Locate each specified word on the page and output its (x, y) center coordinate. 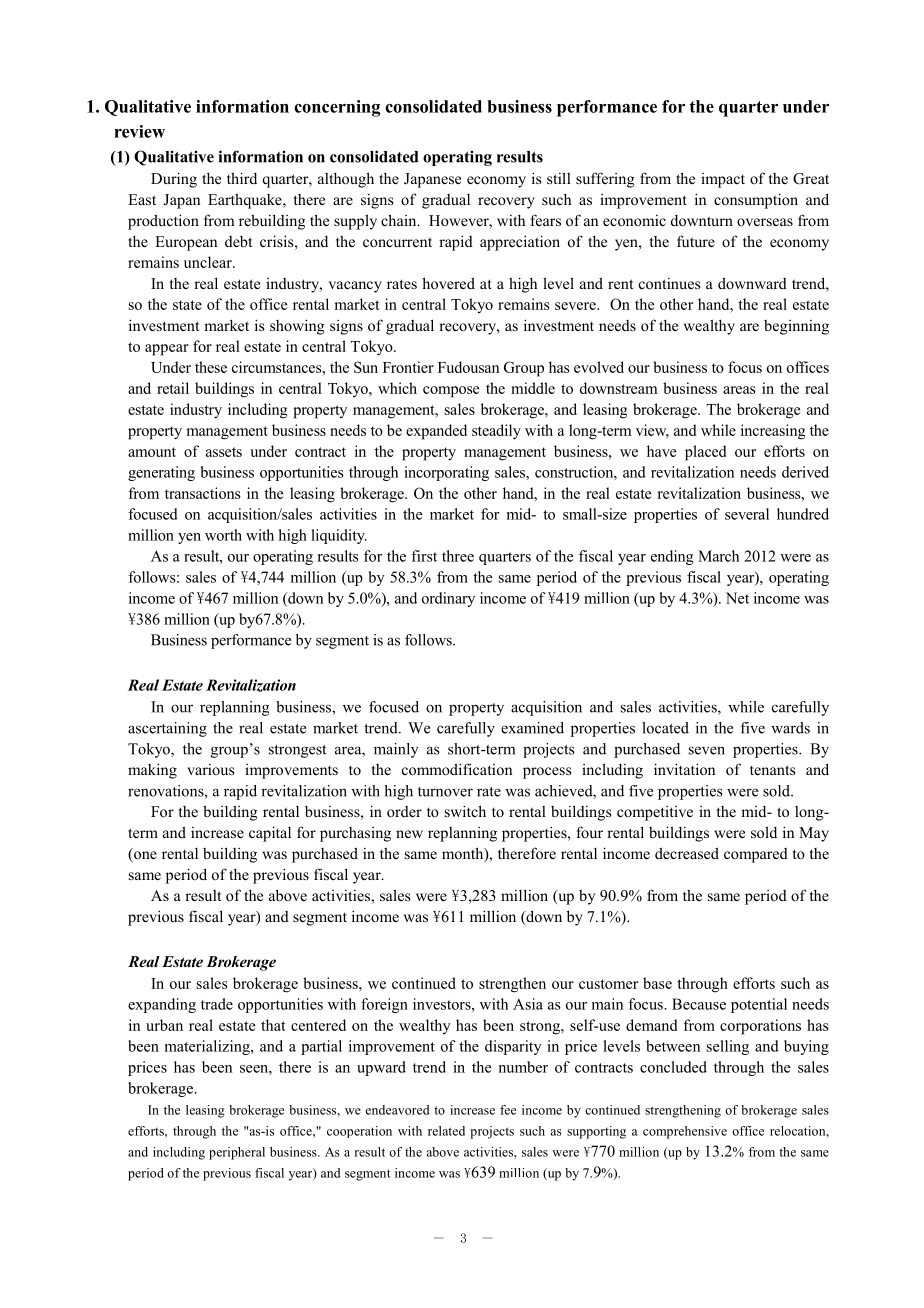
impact (723, 180)
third (242, 178)
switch (465, 811)
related (446, 1131)
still (559, 178)
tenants (772, 770)
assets (224, 452)
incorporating (446, 473)
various (210, 769)
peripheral (237, 1153)
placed (705, 453)
